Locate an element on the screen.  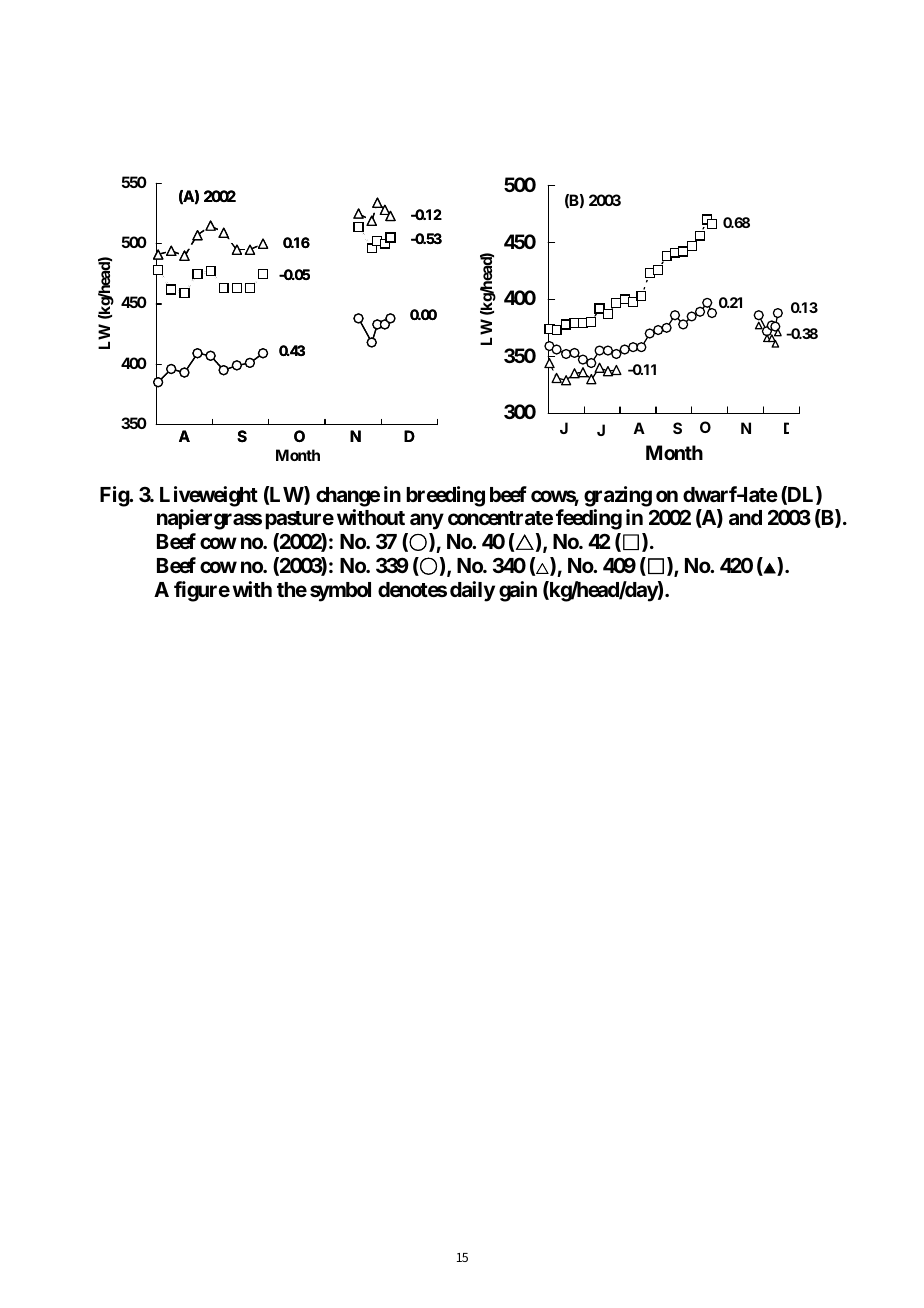
grazing is located at coordinates (618, 496).
